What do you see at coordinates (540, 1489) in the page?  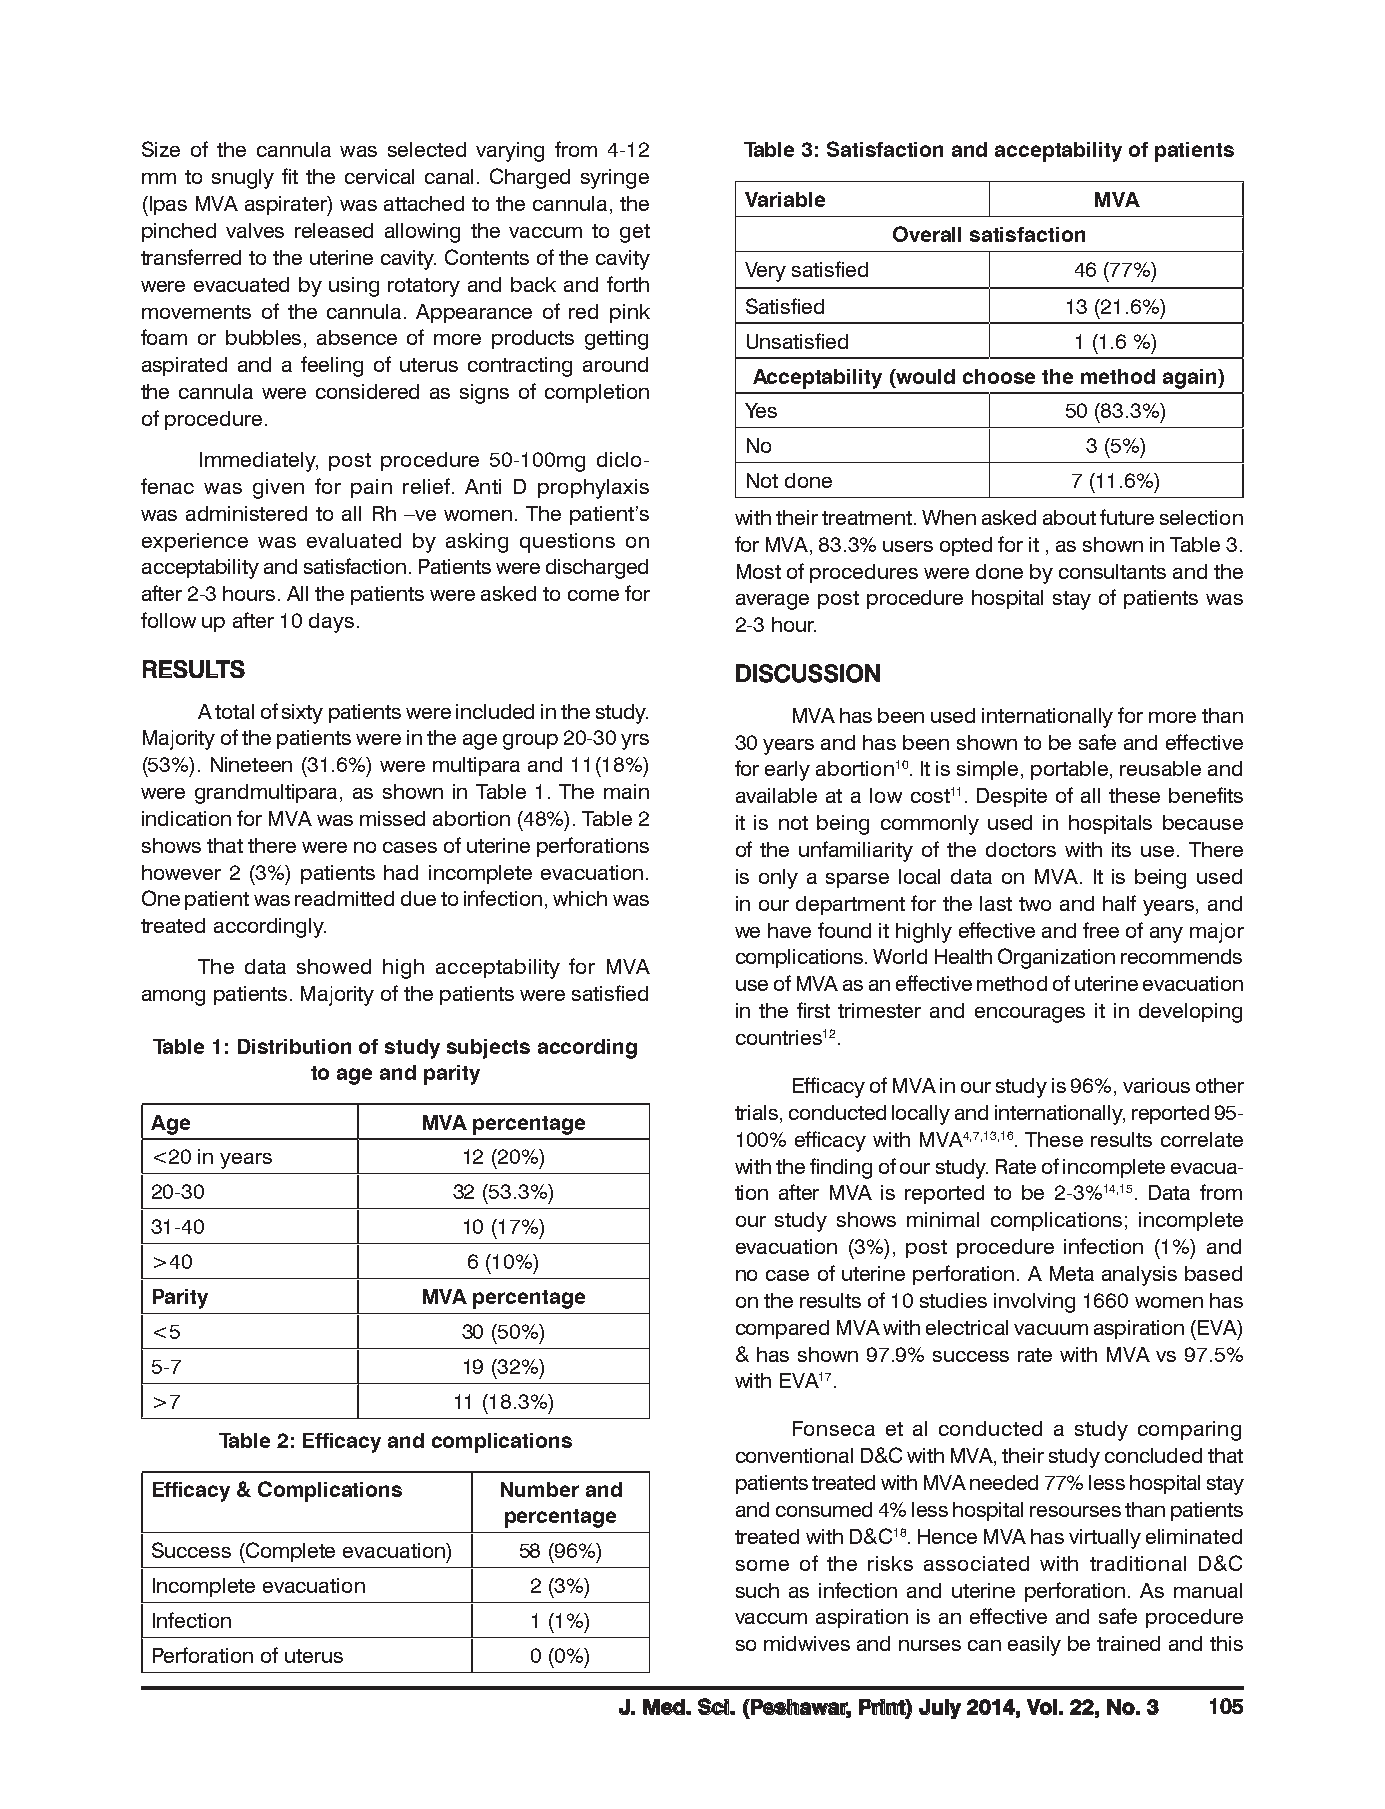 I see `Number` at bounding box center [540, 1489].
